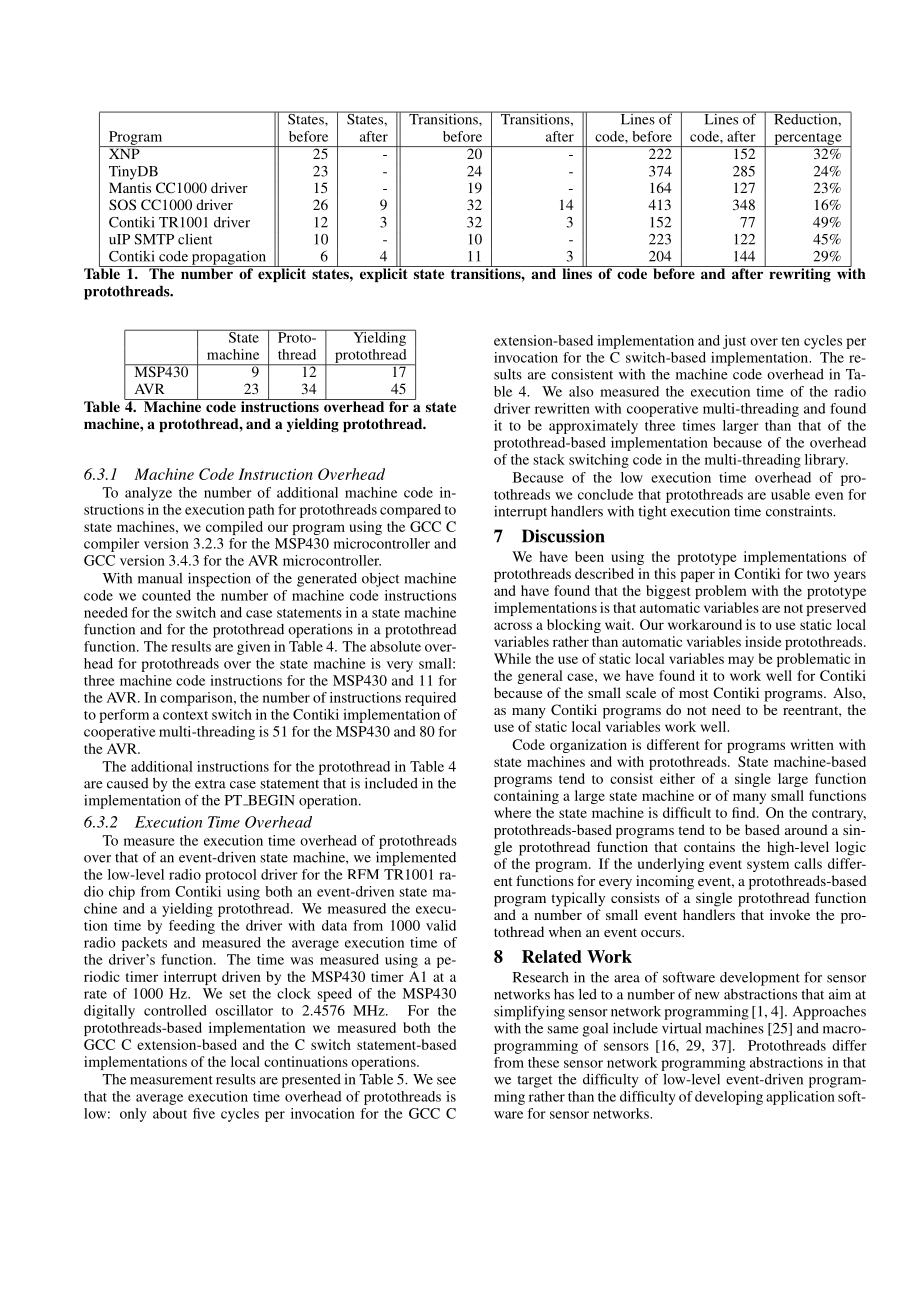 This screenshot has height=1308, width=924. I want to click on SOS, so click(122, 204).
